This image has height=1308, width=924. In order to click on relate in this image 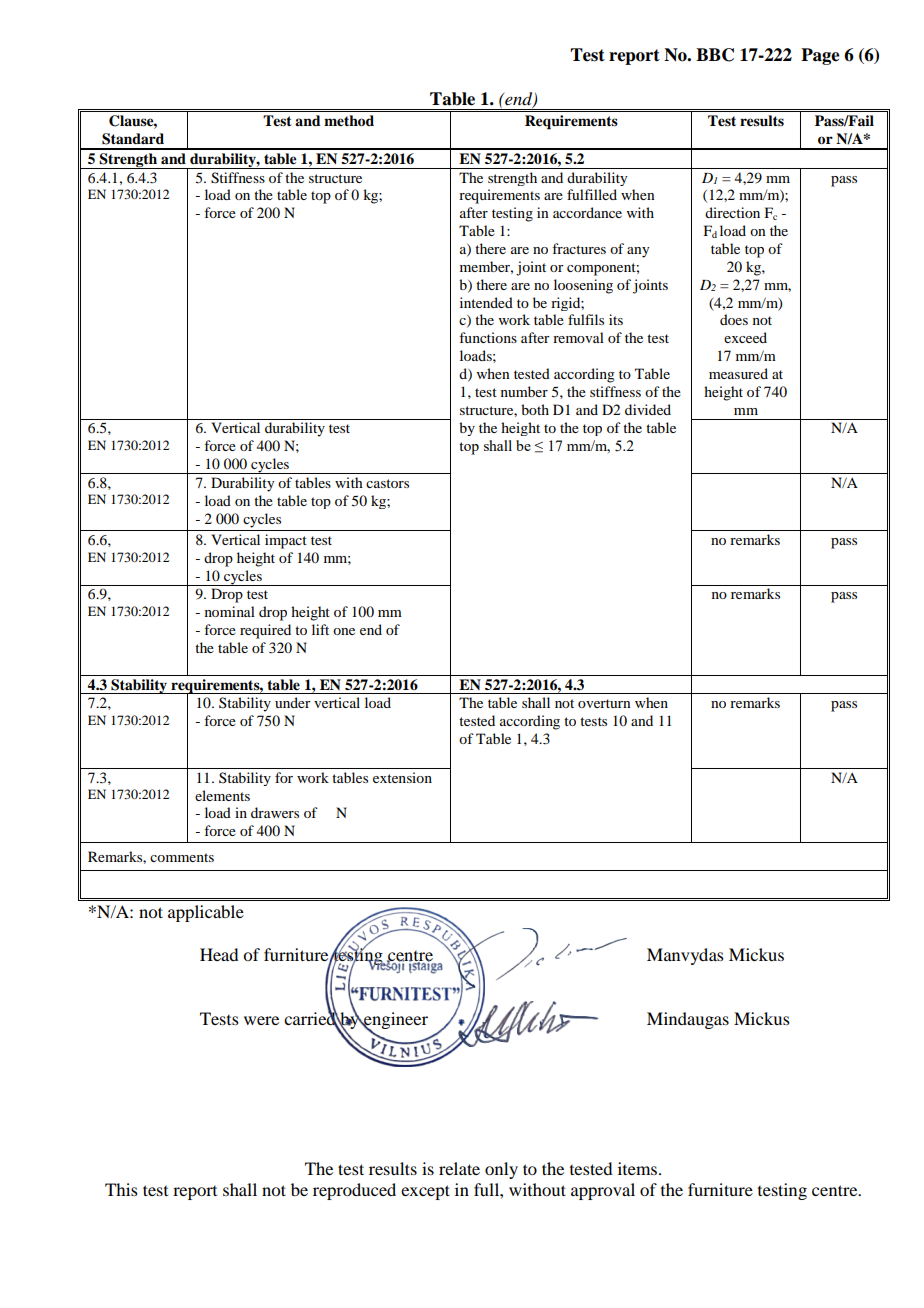, I will do `click(459, 1168)`.
